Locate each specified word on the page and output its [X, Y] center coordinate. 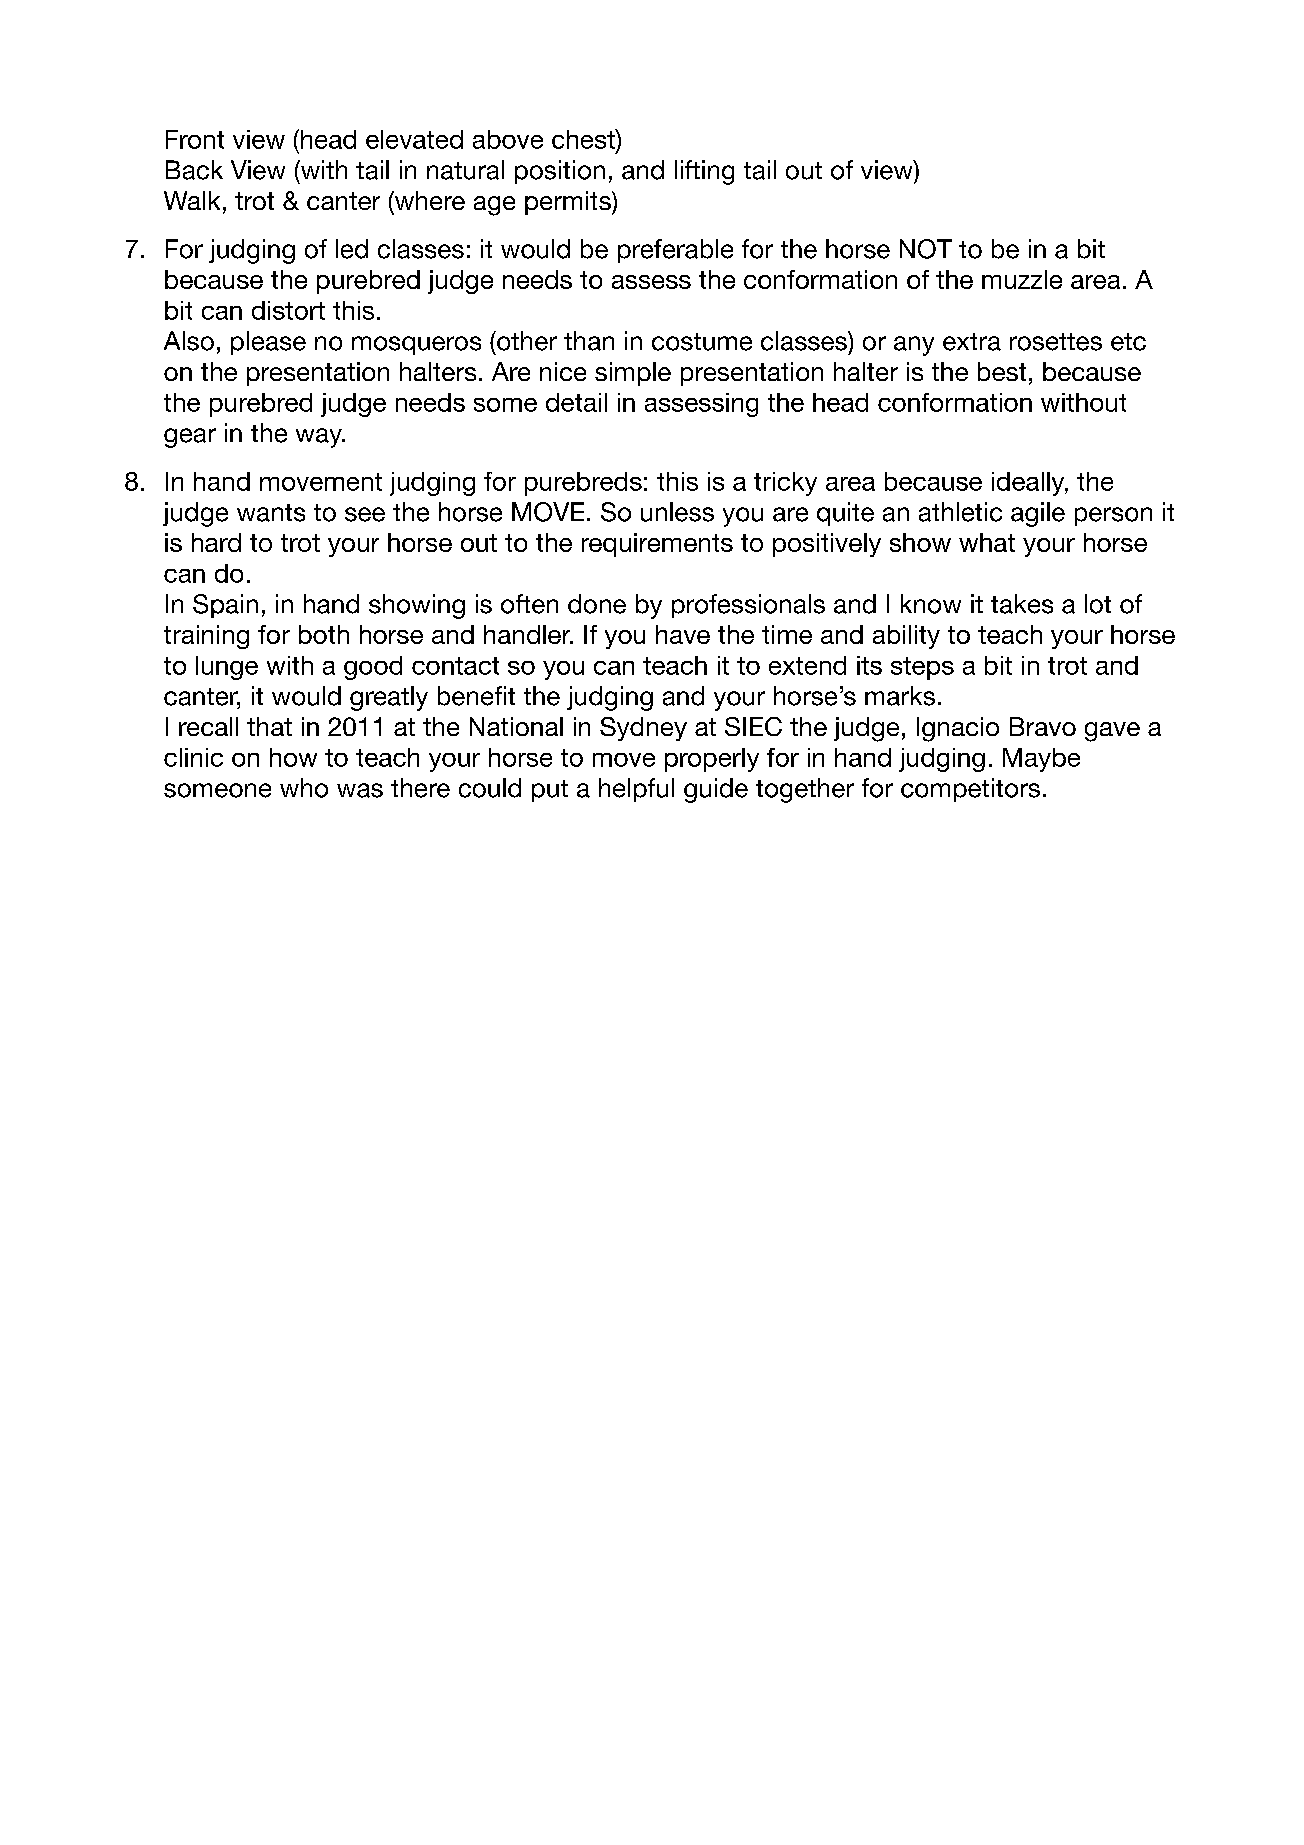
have [683, 634]
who [304, 788]
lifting [704, 172]
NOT [926, 249]
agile [1038, 514]
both [324, 634]
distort [288, 310]
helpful [636, 790]
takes [1022, 604]
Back [194, 170]
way [320, 438]
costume [702, 342]
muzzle [1022, 279]
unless [677, 512]
